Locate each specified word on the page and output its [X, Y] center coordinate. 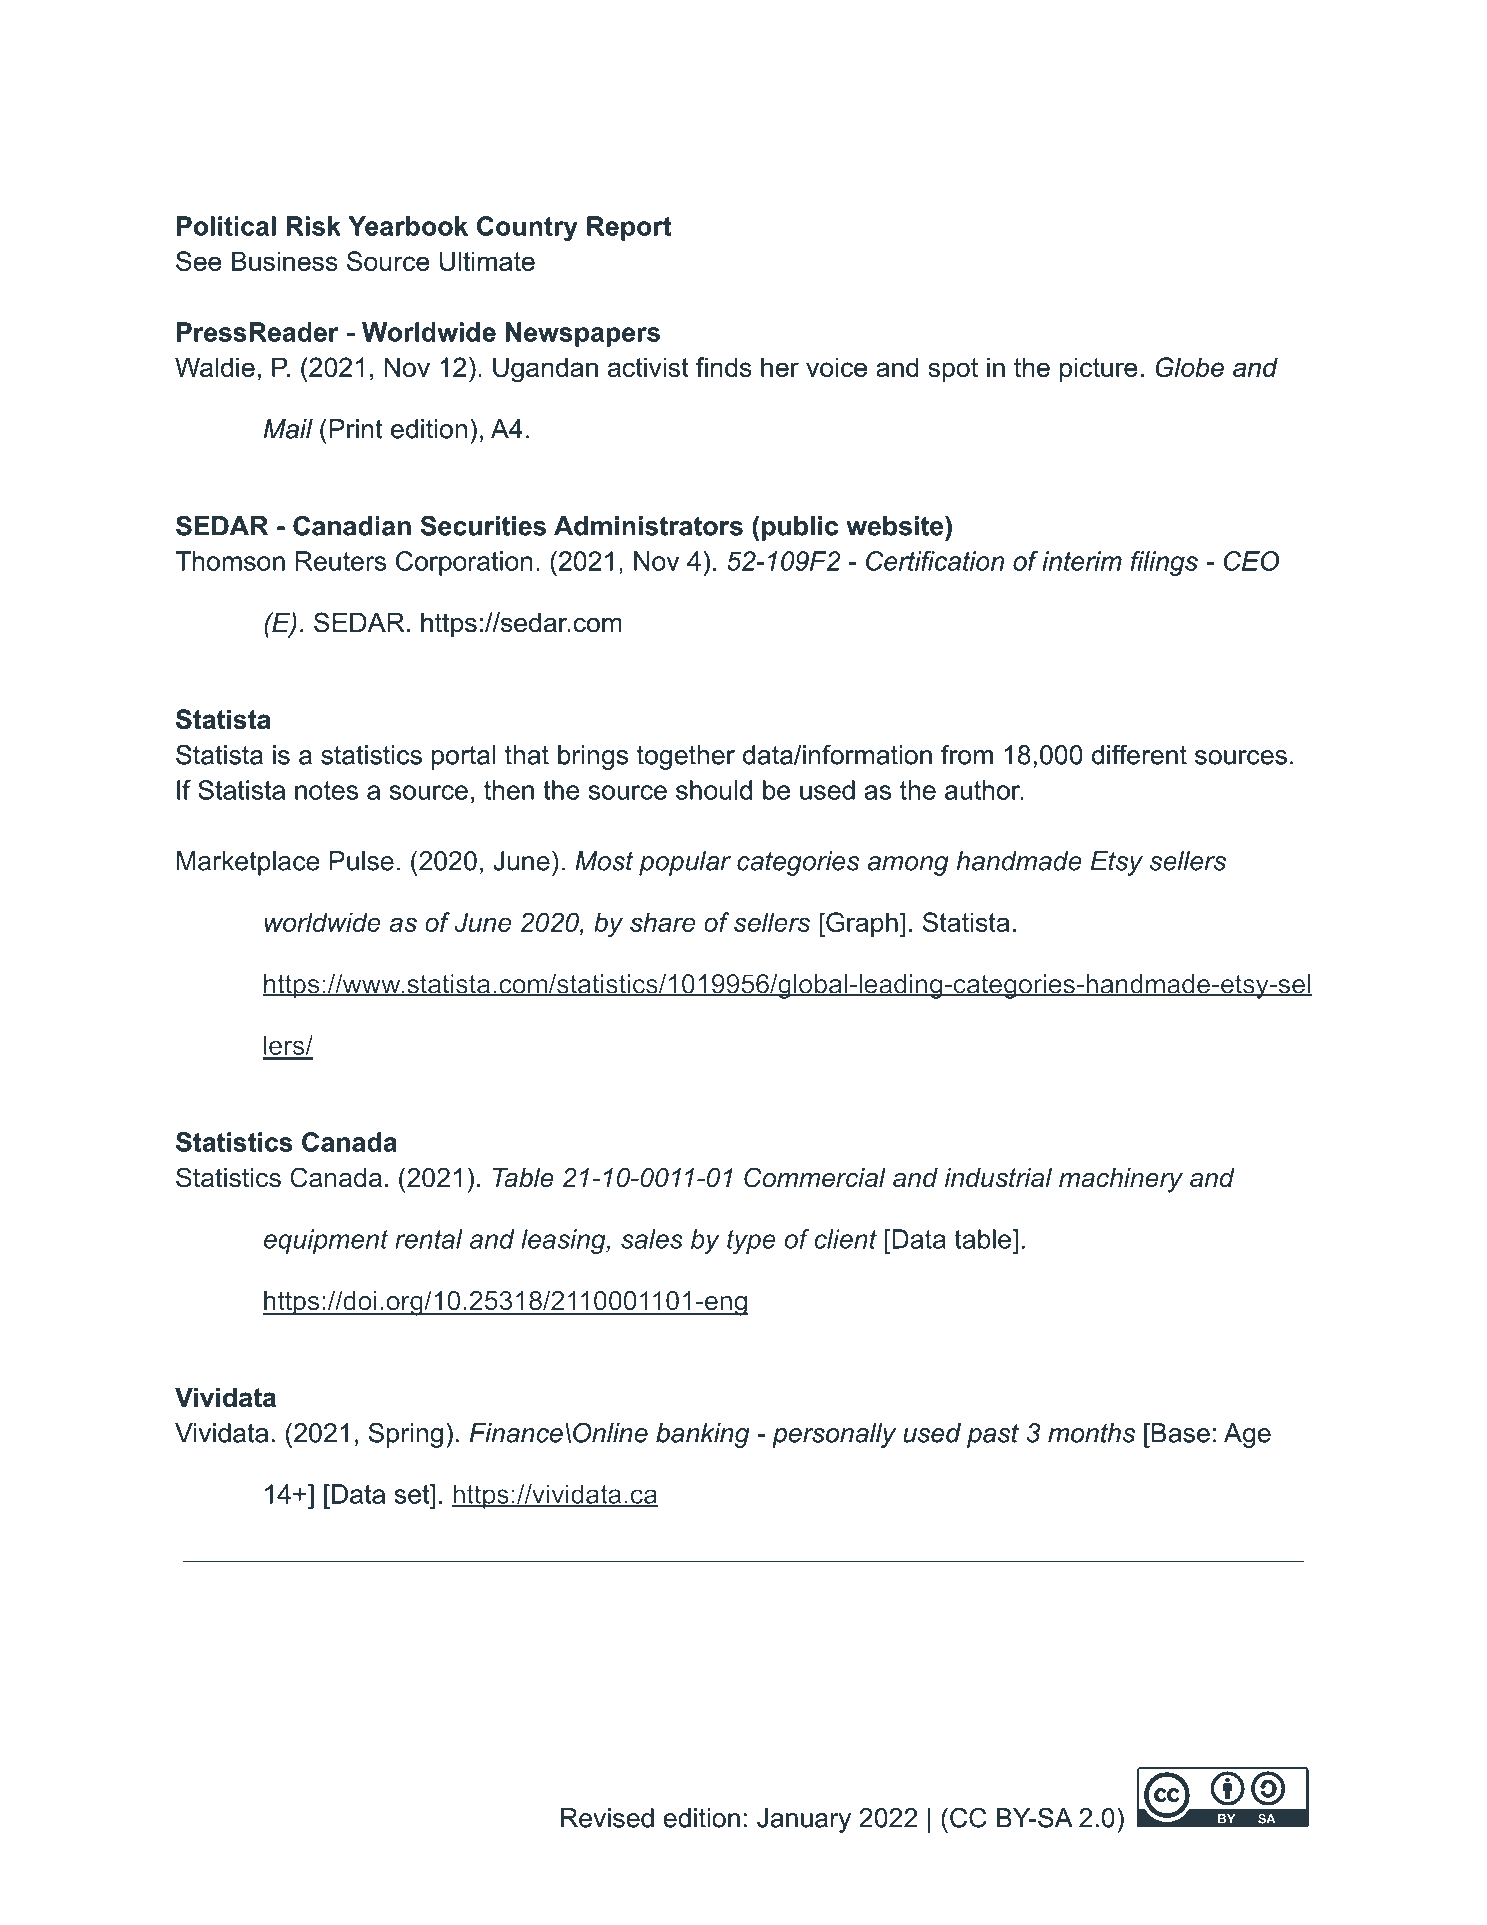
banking [702, 1435]
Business [285, 261]
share [662, 922]
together [686, 757]
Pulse [362, 861]
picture [1099, 369]
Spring [405, 1435]
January [804, 1820]
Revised [607, 1818]
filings [1164, 563]
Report [629, 228]
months [1091, 1433]
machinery [1121, 1180]
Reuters [341, 561]
